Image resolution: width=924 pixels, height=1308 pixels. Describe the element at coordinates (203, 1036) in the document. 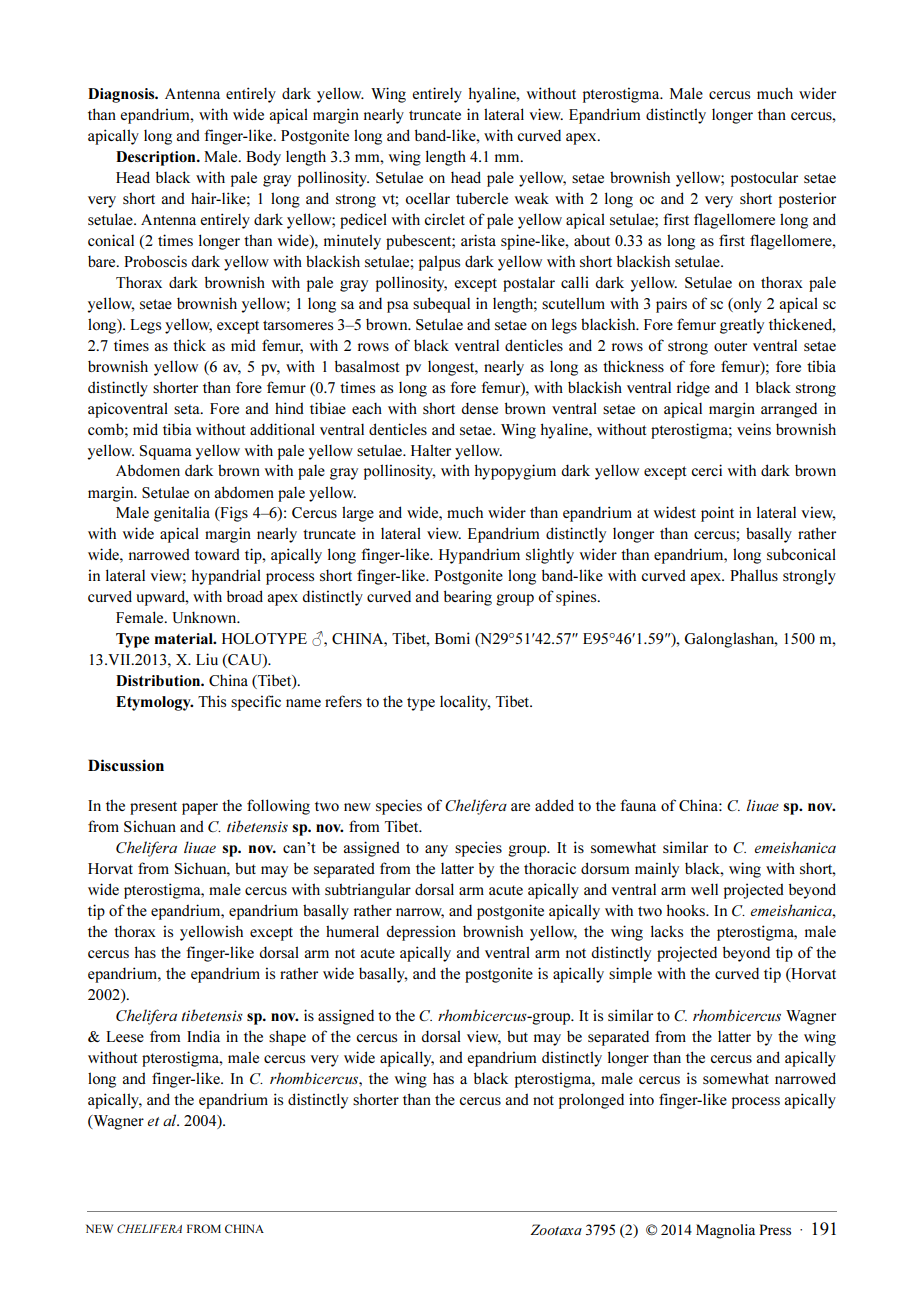

I see `India` at that location.
